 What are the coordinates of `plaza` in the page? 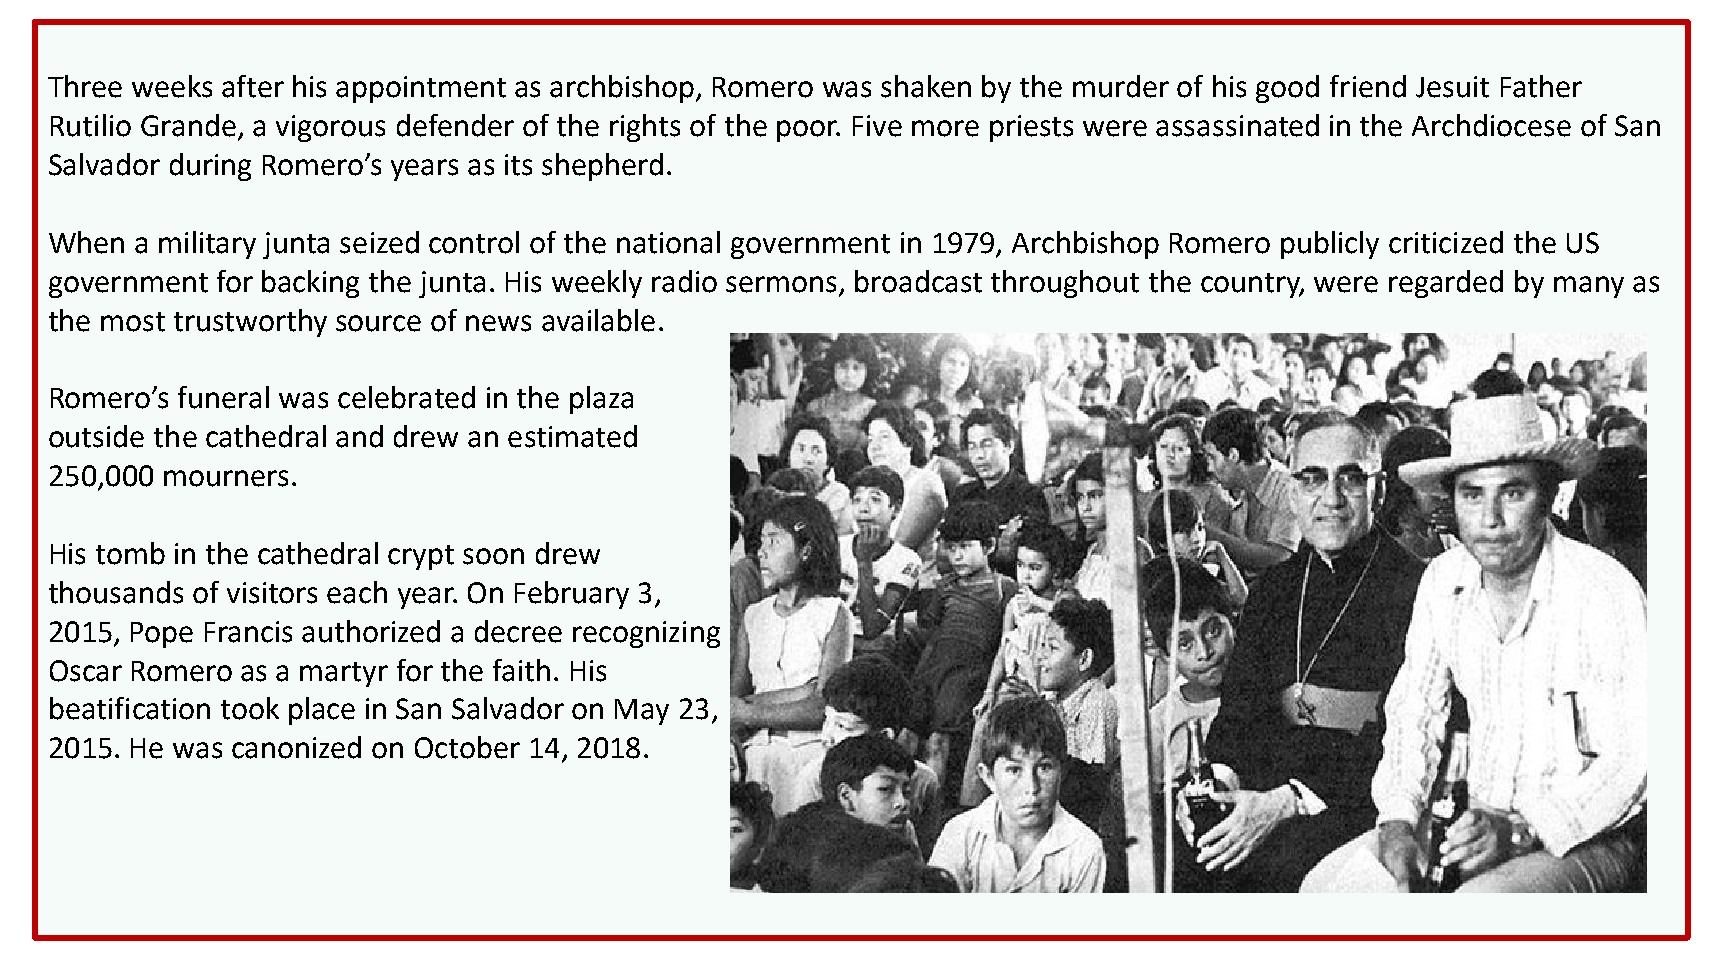 It's located at (601, 400).
